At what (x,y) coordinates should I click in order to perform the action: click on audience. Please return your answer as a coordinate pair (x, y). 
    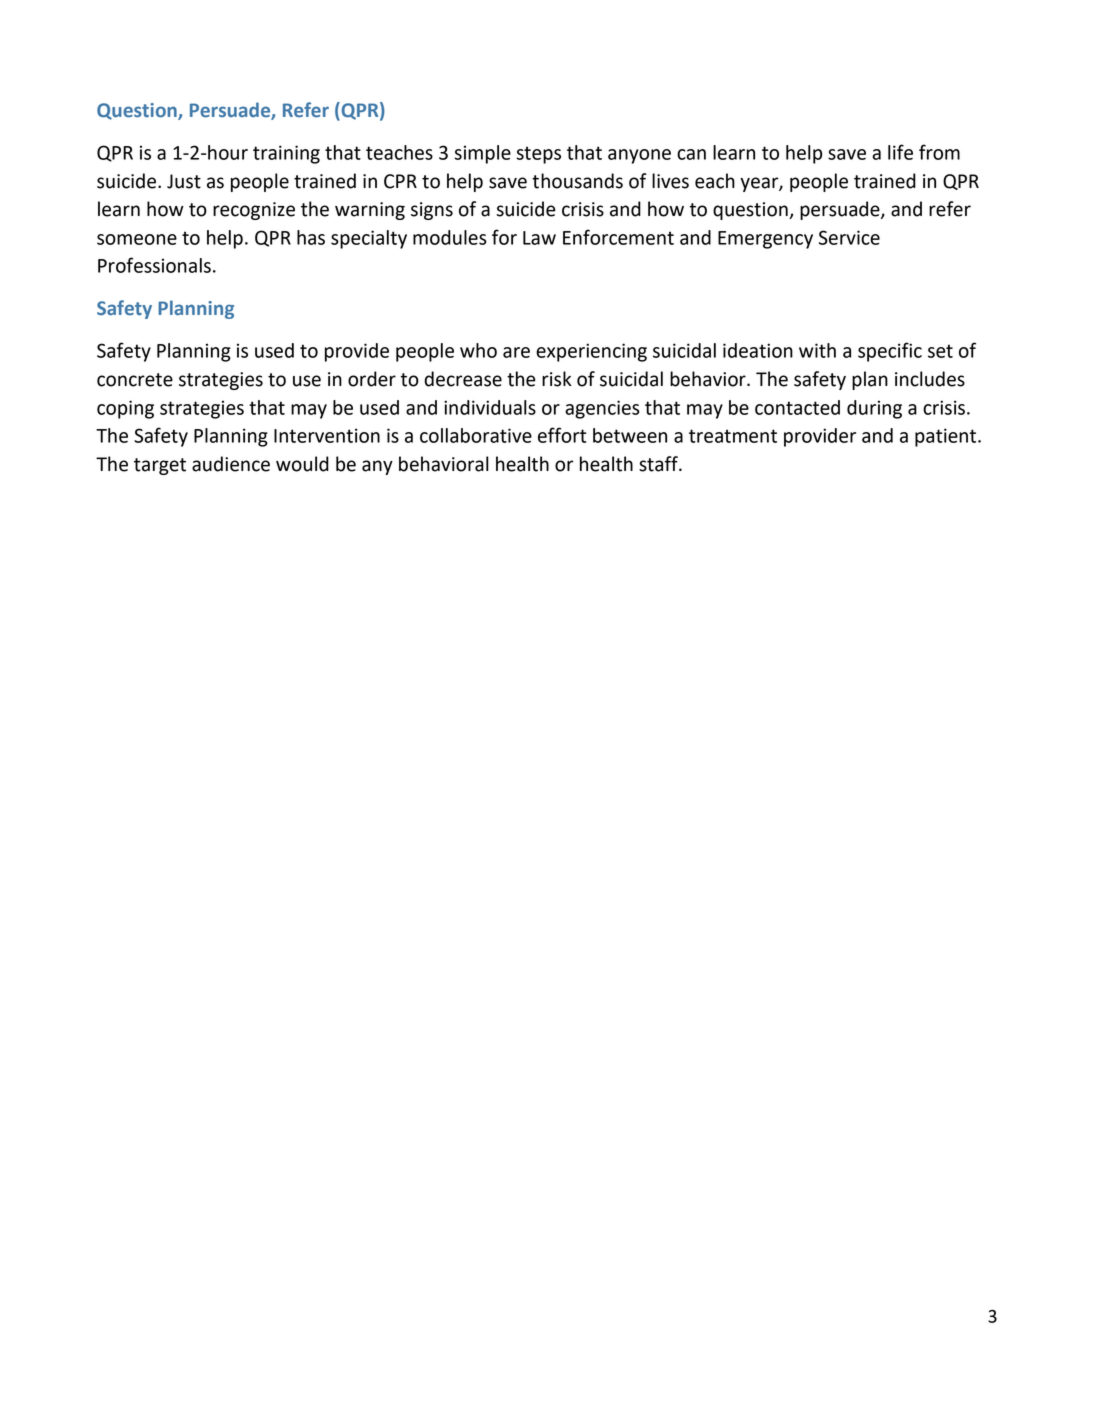
    Looking at the image, I should click on (231, 464).
